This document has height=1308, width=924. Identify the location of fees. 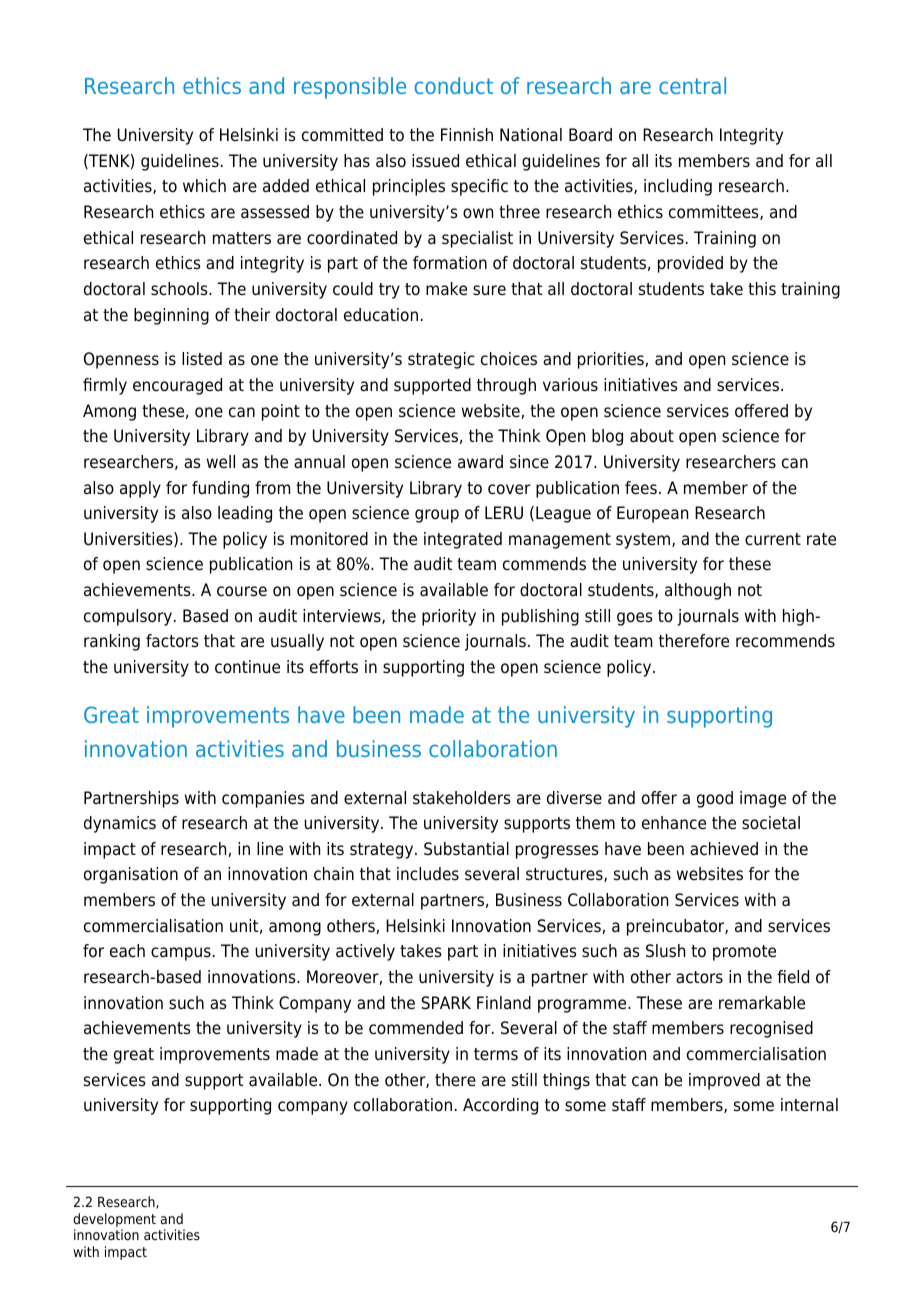
(641, 488).
